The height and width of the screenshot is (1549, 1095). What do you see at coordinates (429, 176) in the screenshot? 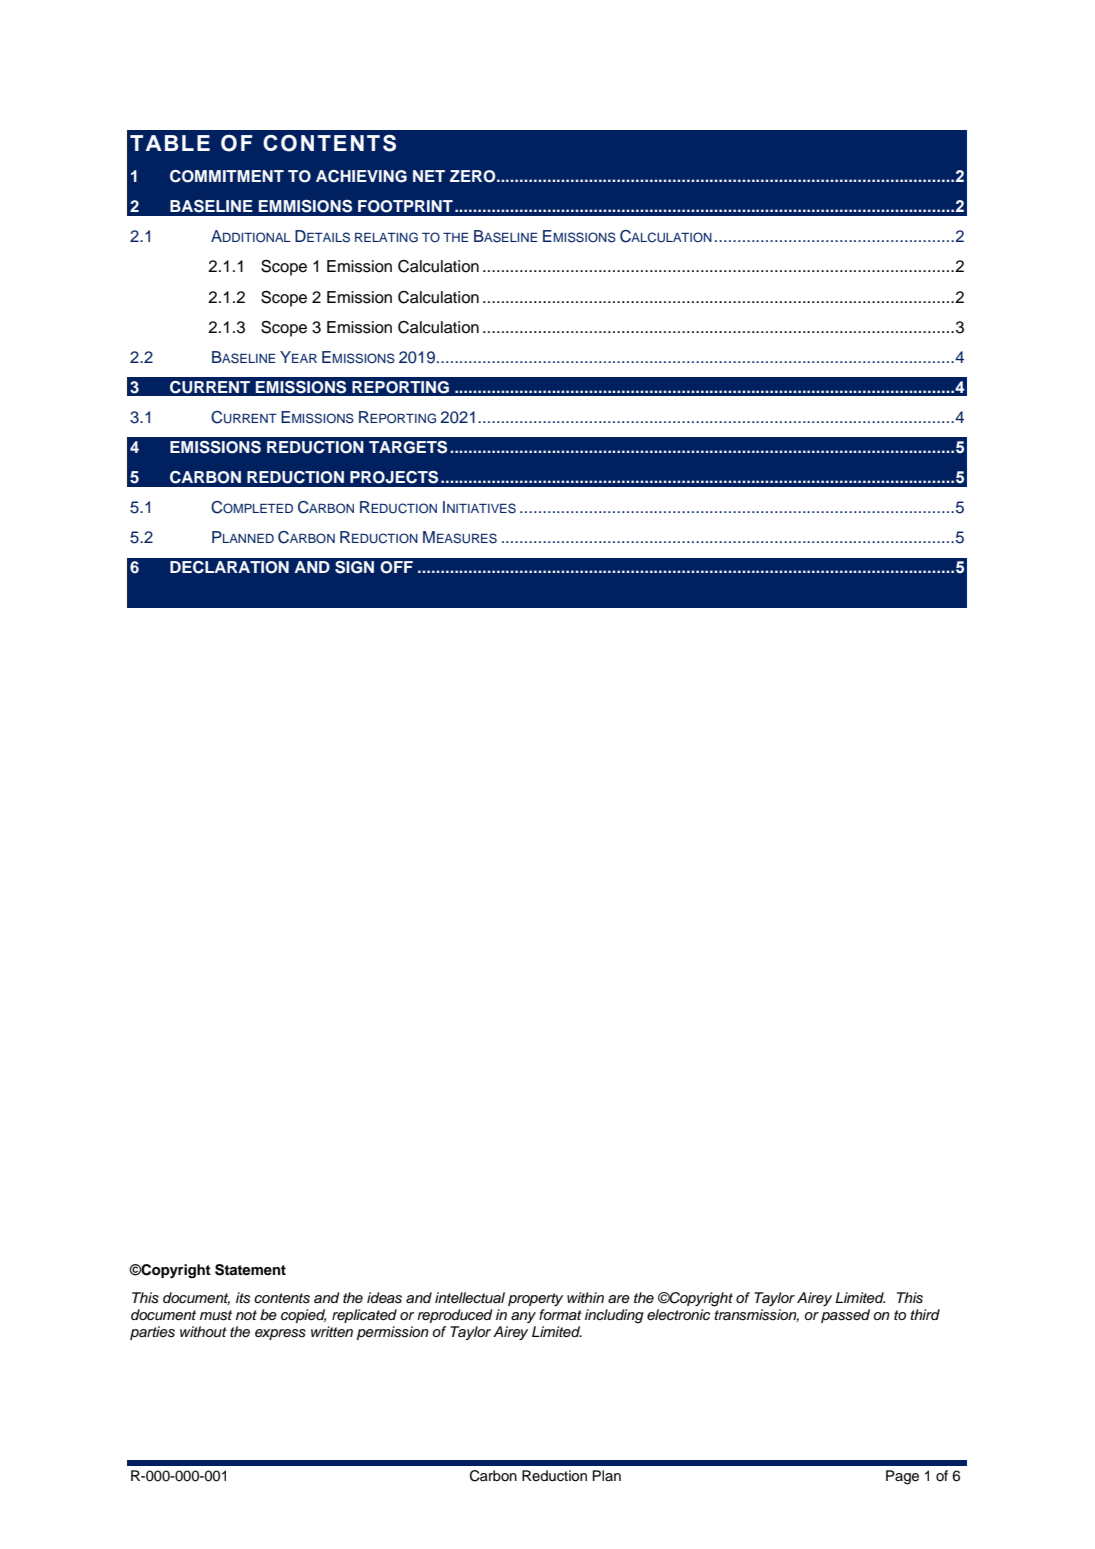
I see `NET` at bounding box center [429, 176].
